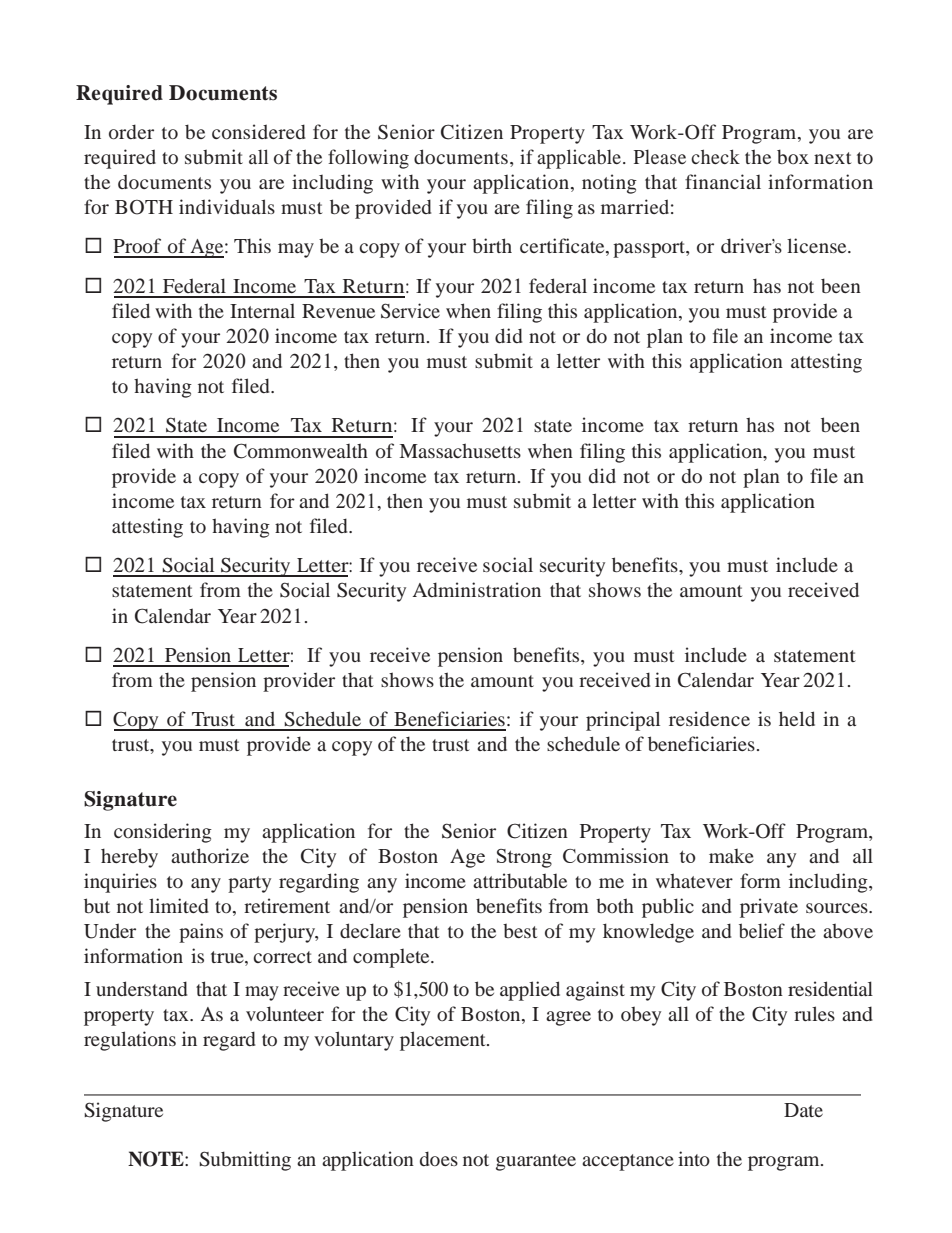 This screenshot has width=952, height=1233. I want to click on held, so click(797, 718).
